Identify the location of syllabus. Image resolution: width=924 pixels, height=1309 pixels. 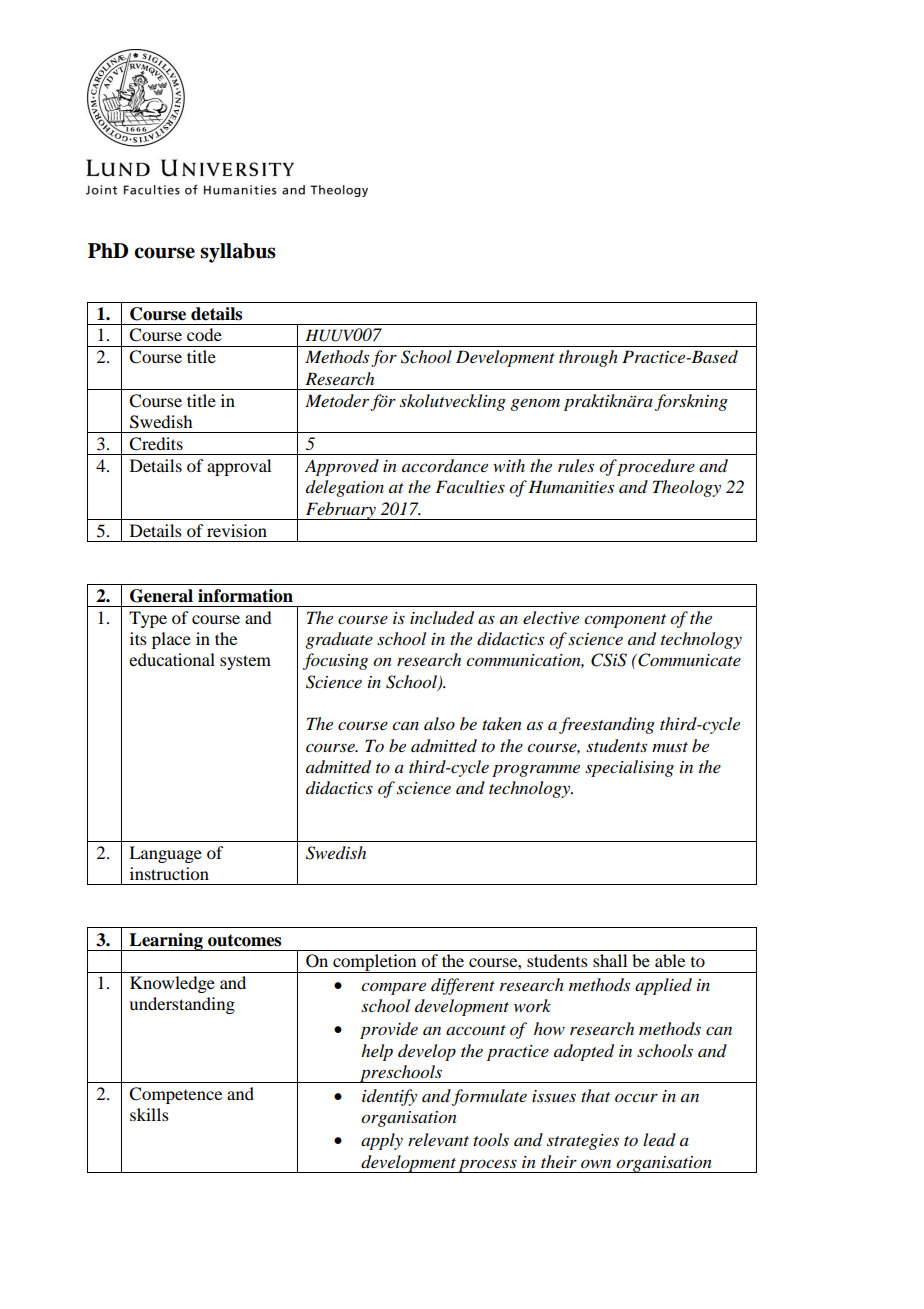
(238, 253).
